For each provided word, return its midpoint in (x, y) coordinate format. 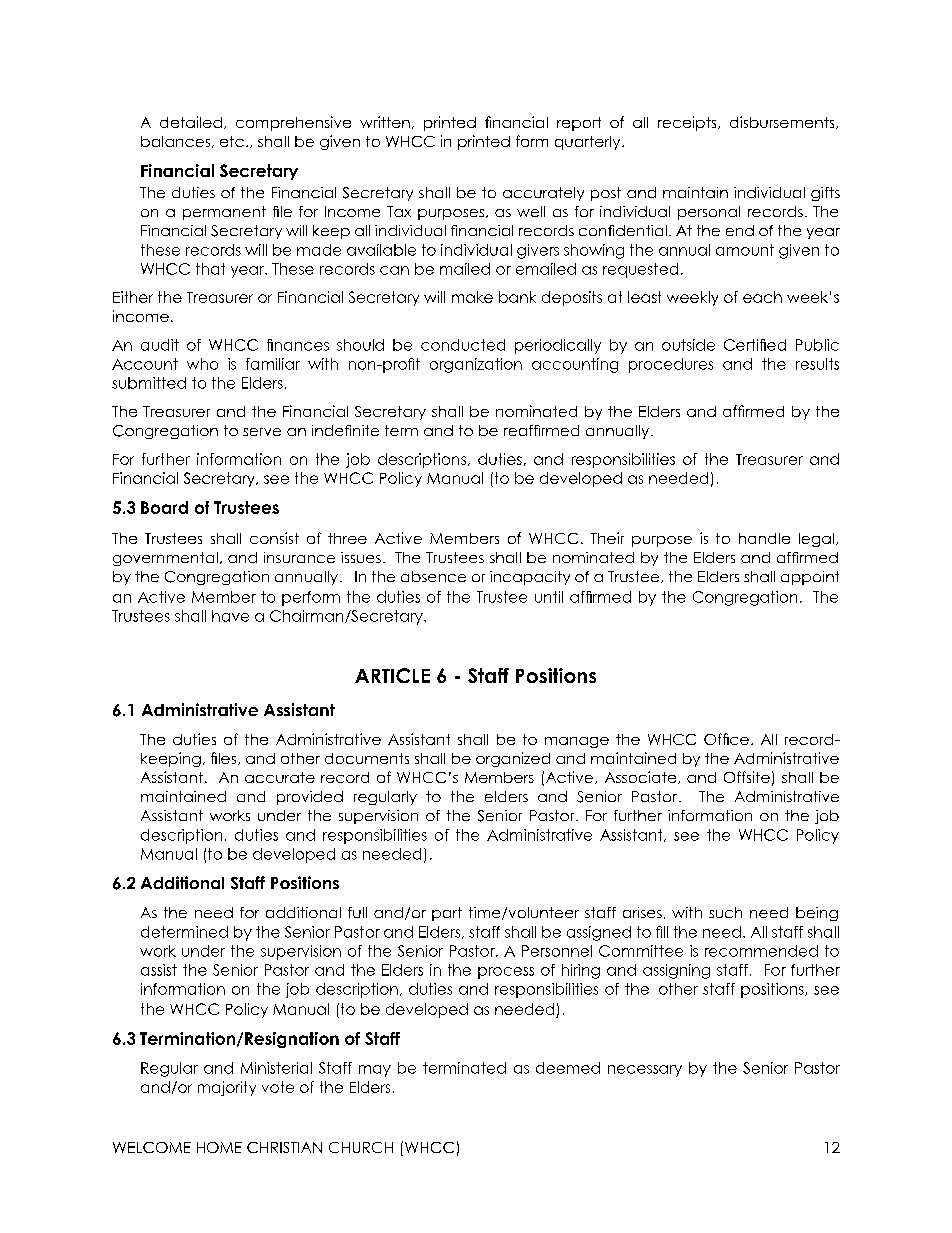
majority (227, 1088)
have (230, 616)
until (549, 597)
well (531, 211)
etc (232, 141)
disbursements (783, 122)
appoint (810, 578)
